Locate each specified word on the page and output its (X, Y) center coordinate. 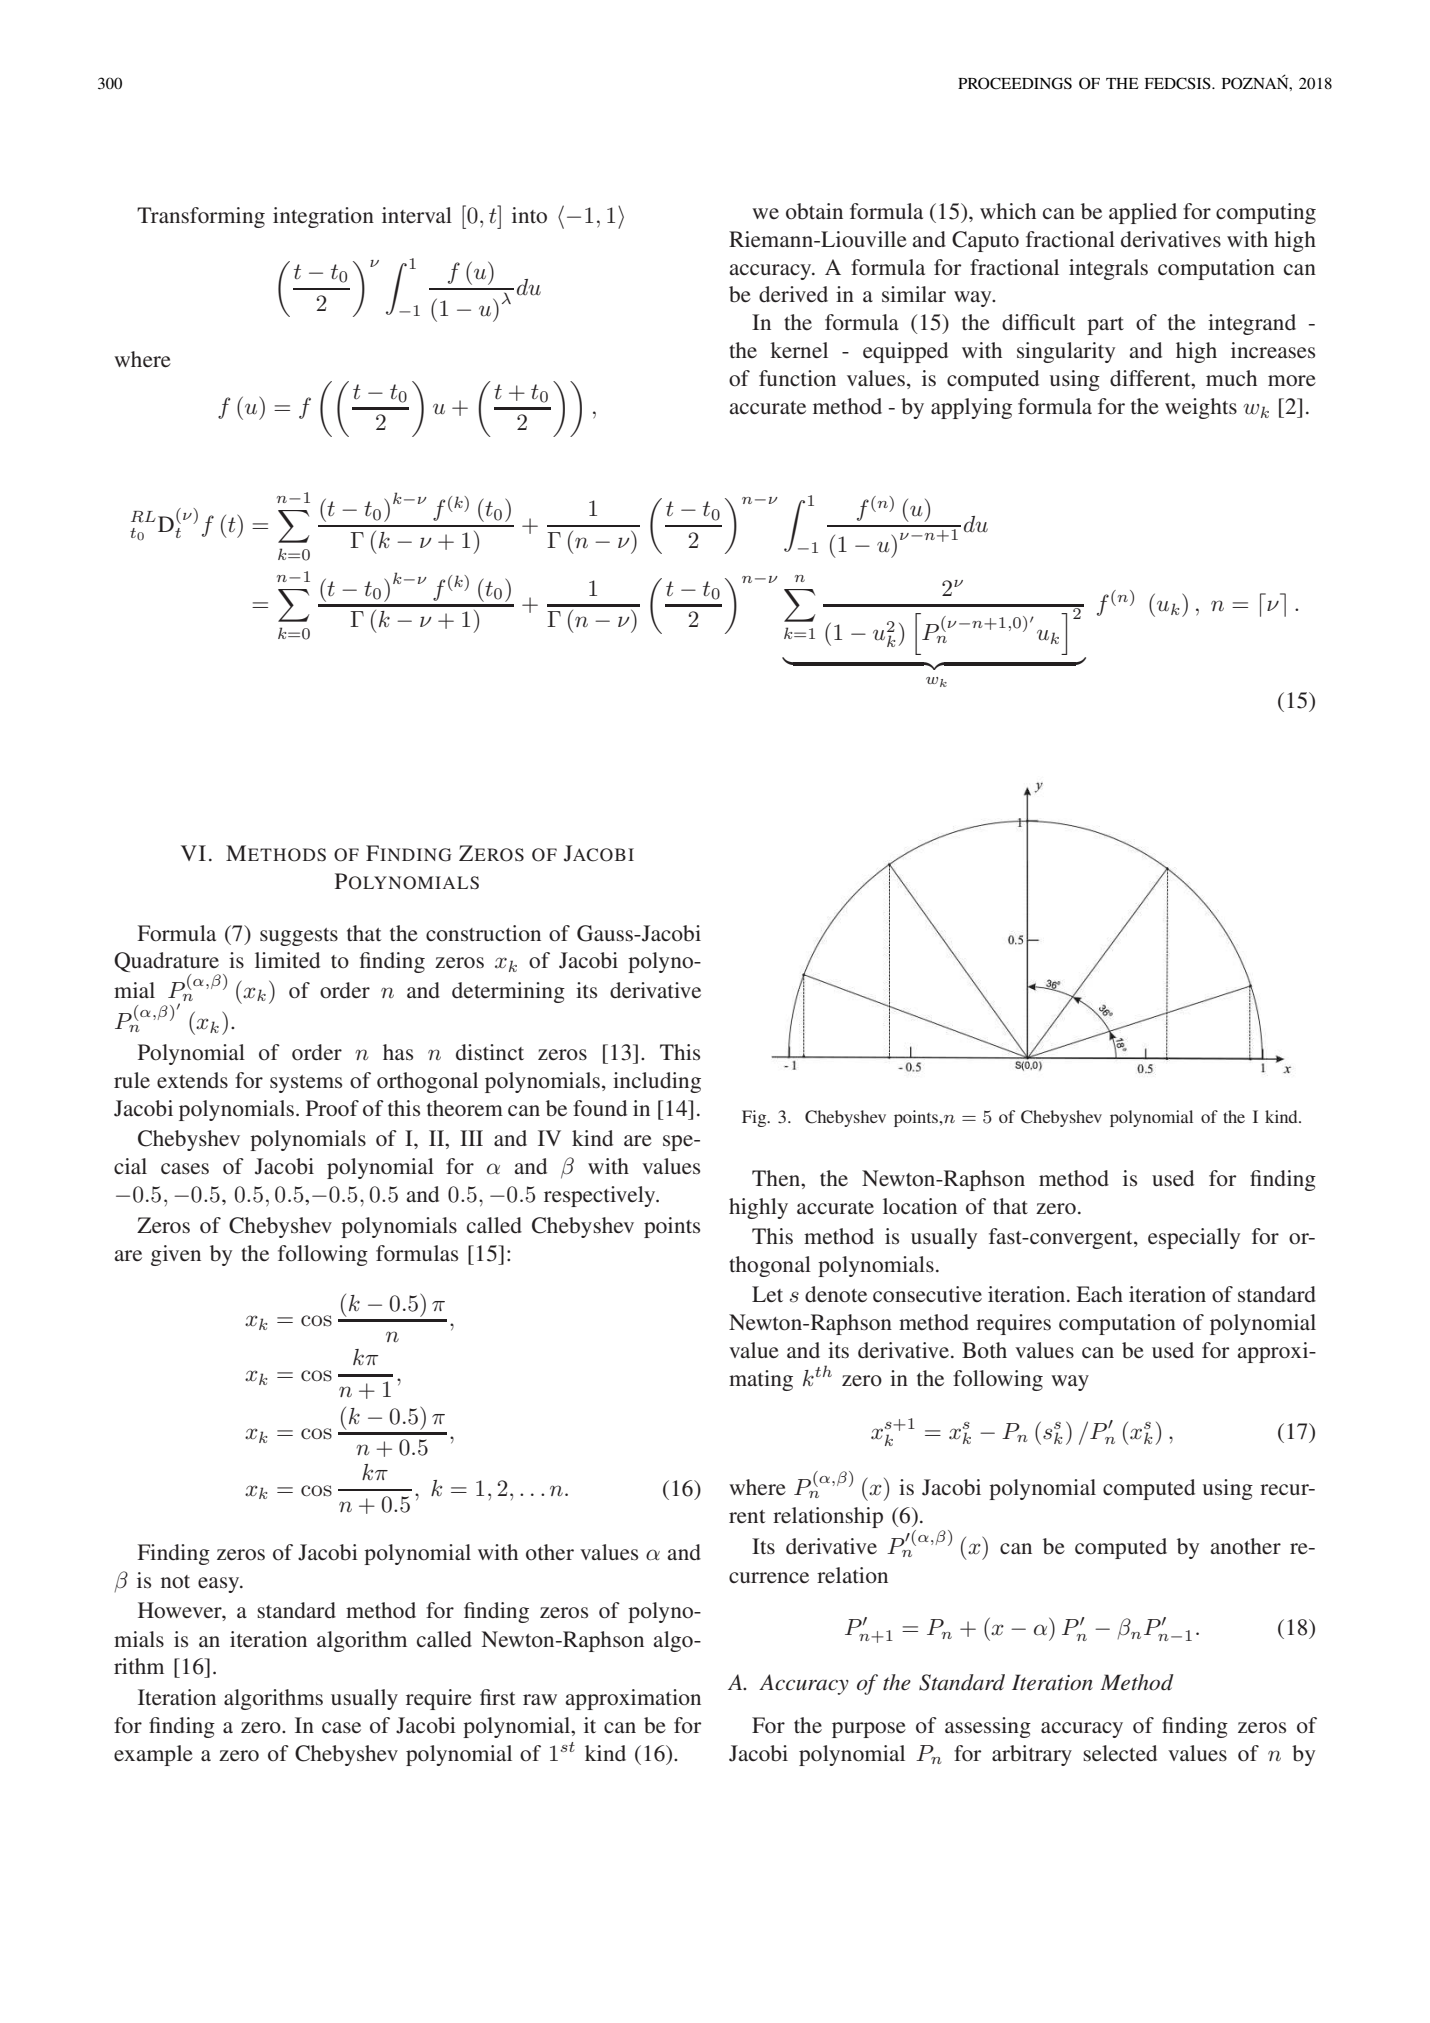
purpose (869, 1730)
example (153, 1755)
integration (323, 217)
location (920, 1206)
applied (1143, 213)
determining (508, 992)
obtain (814, 211)
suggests (299, 937)
